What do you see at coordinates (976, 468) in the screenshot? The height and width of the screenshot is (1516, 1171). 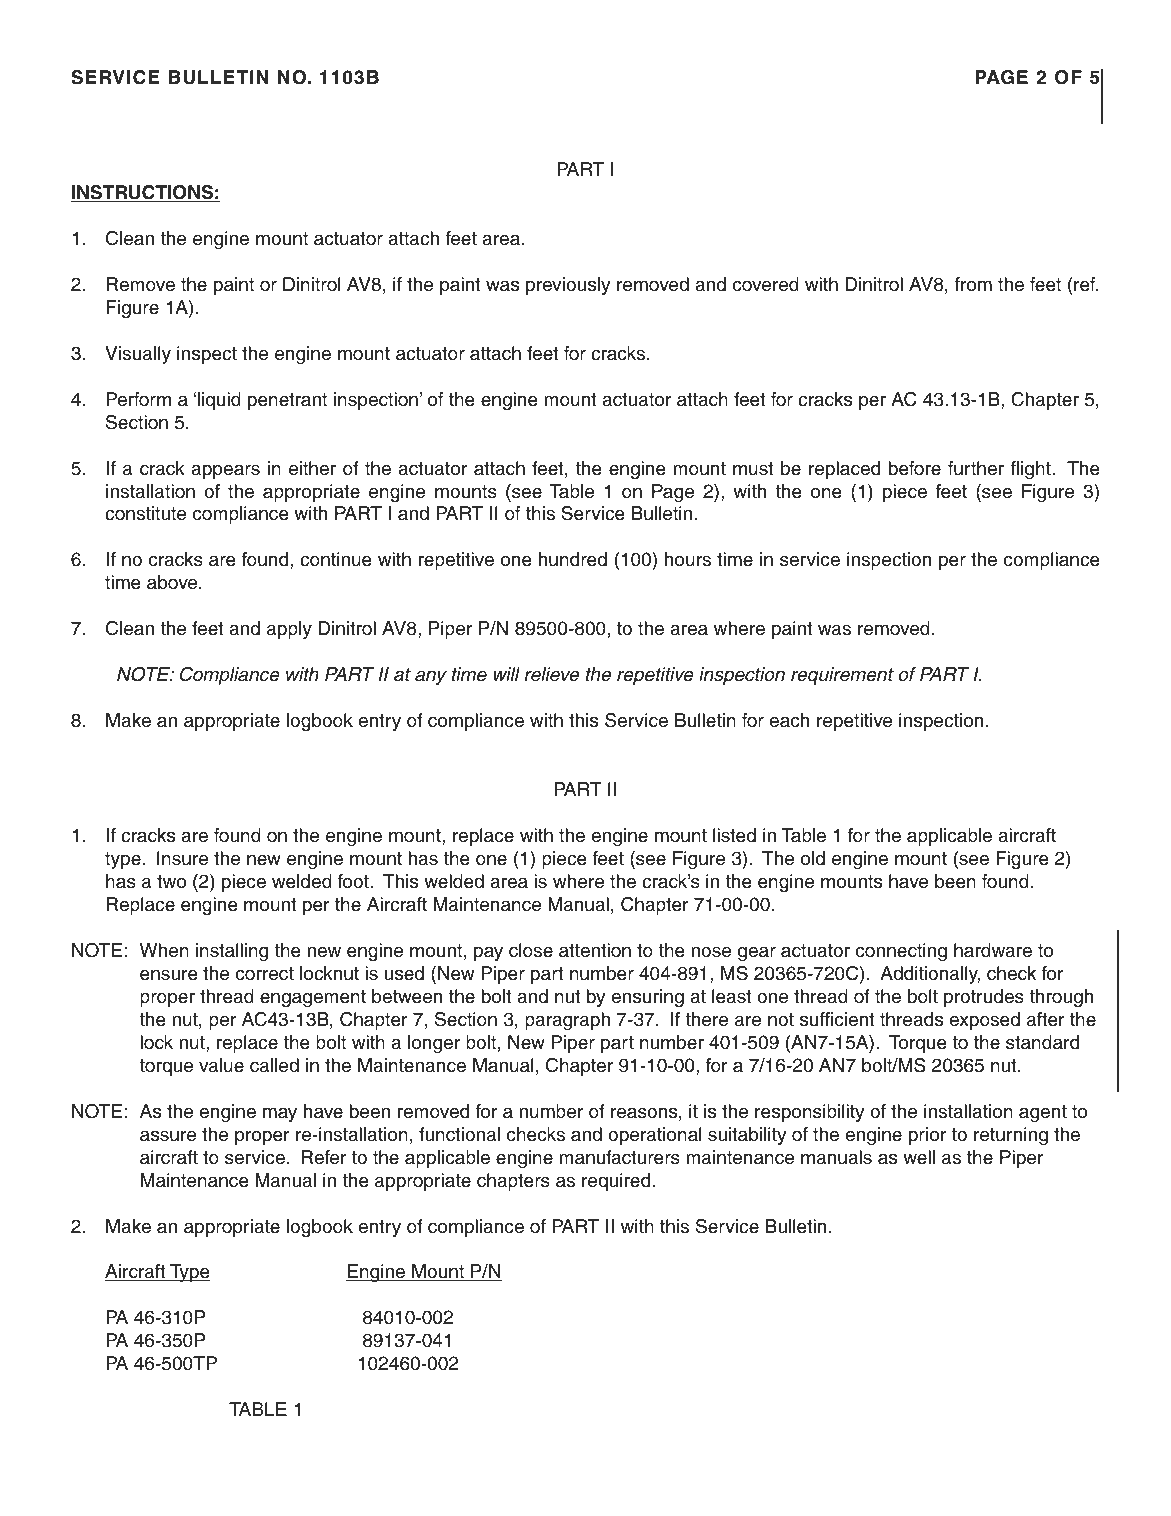 I see `further` at bounding box center [976, 468].
